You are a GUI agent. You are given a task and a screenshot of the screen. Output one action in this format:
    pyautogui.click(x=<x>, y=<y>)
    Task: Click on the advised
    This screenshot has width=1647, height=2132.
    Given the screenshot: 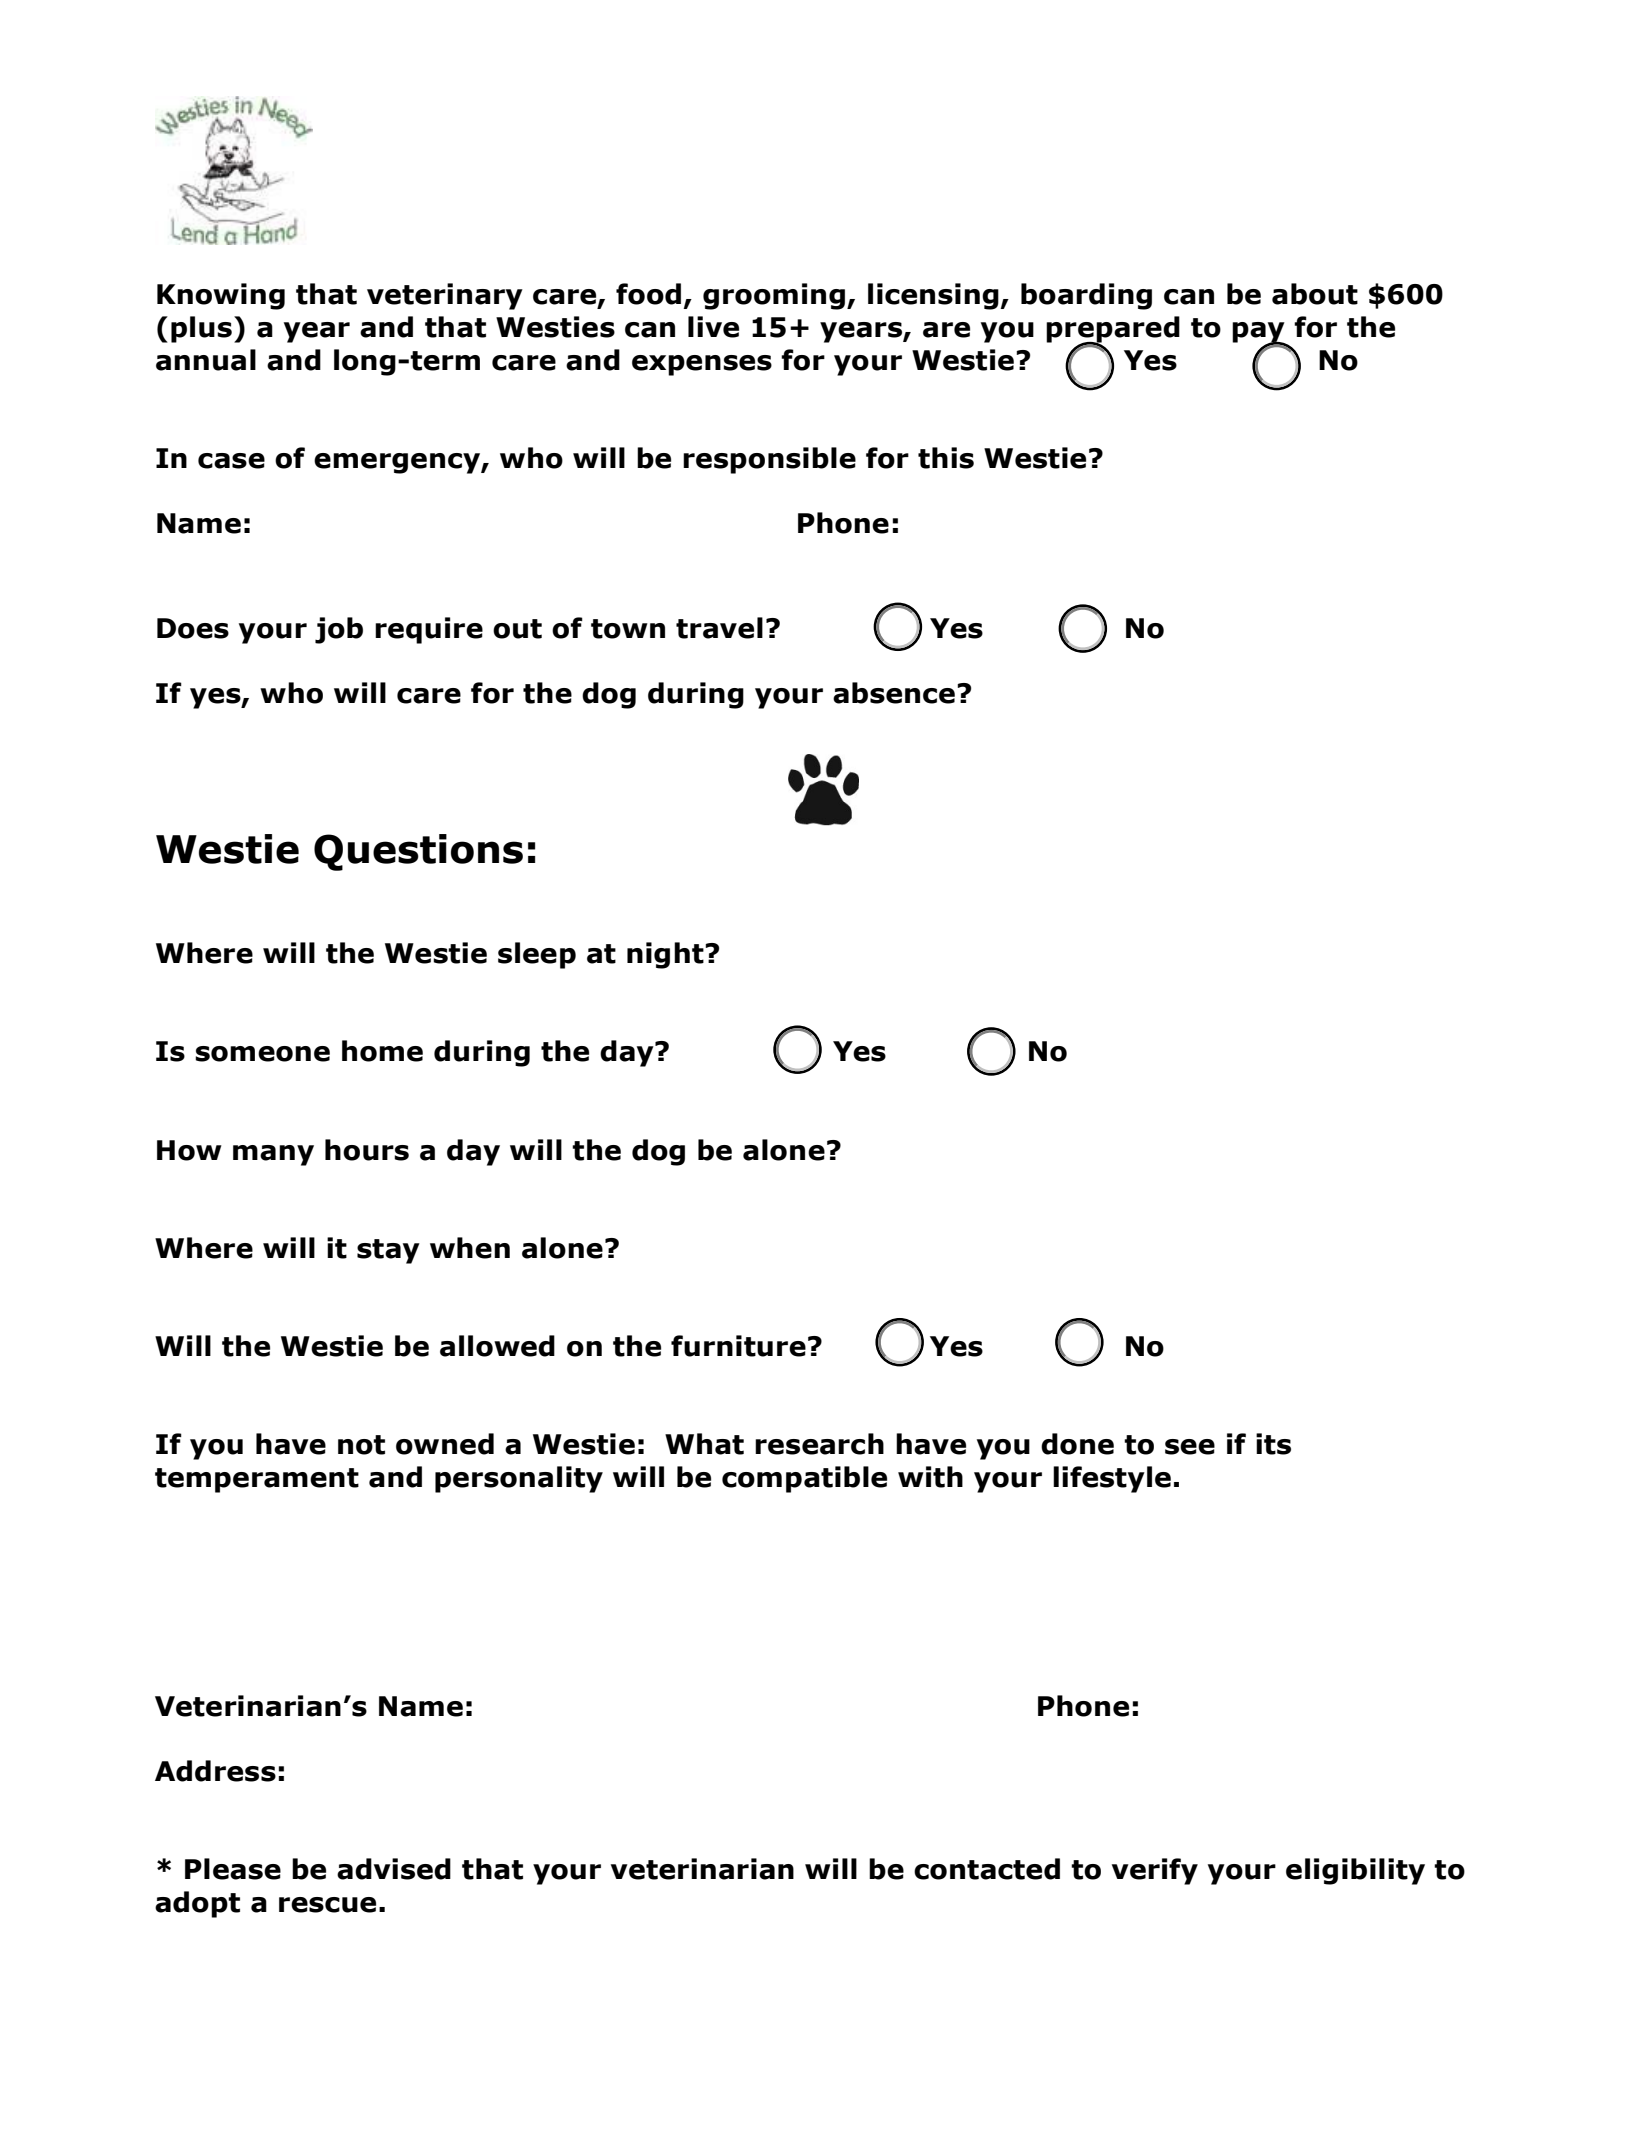 What is the action you would take?
    pyautogui.click(x=394, y=1869)
